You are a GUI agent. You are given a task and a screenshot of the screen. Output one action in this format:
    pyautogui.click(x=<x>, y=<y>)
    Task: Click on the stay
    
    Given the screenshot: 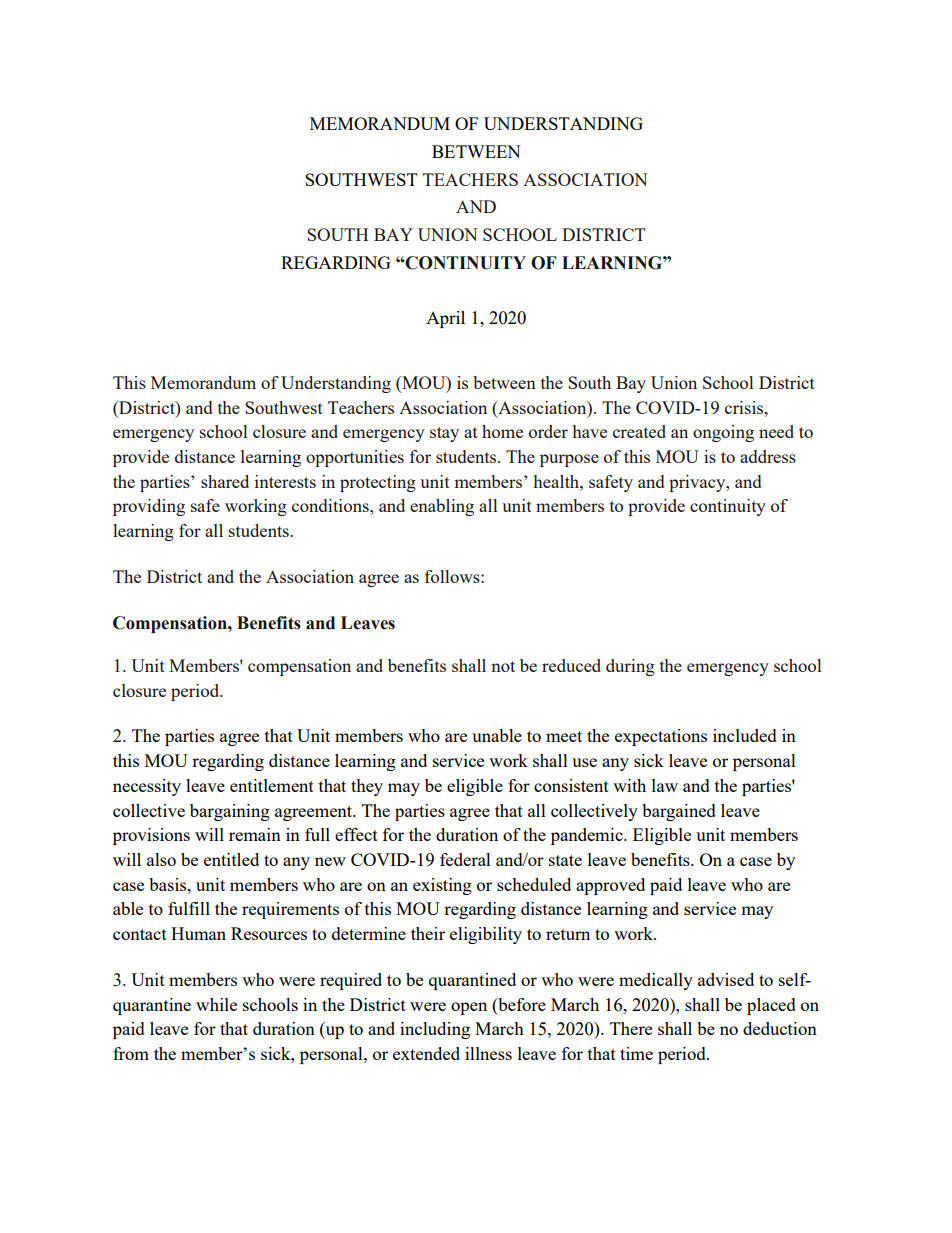 What is the action you would take?
    pyautogui.click(x=444, y=434)
